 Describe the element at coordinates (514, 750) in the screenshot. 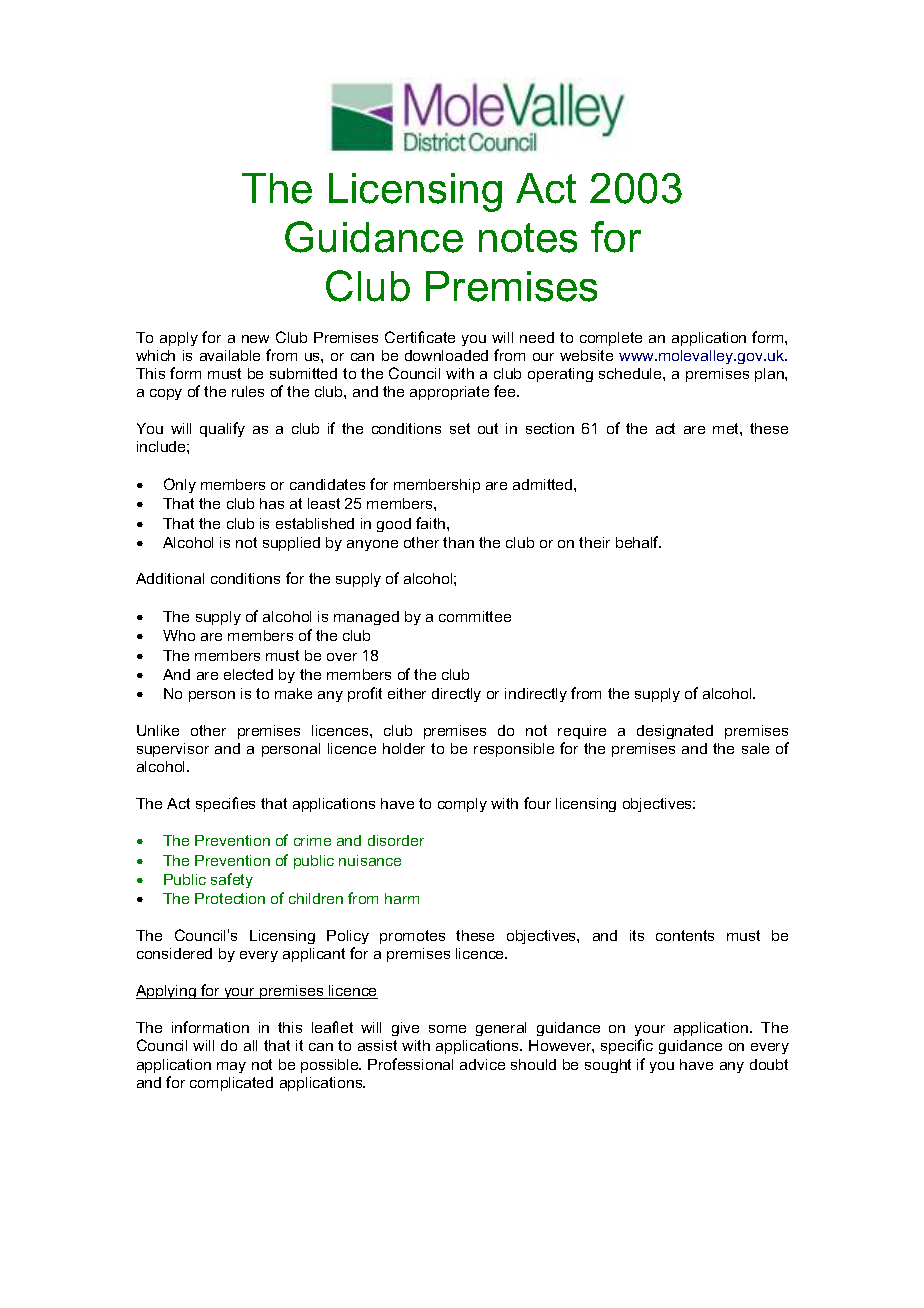

I see `responsible` at that location.
